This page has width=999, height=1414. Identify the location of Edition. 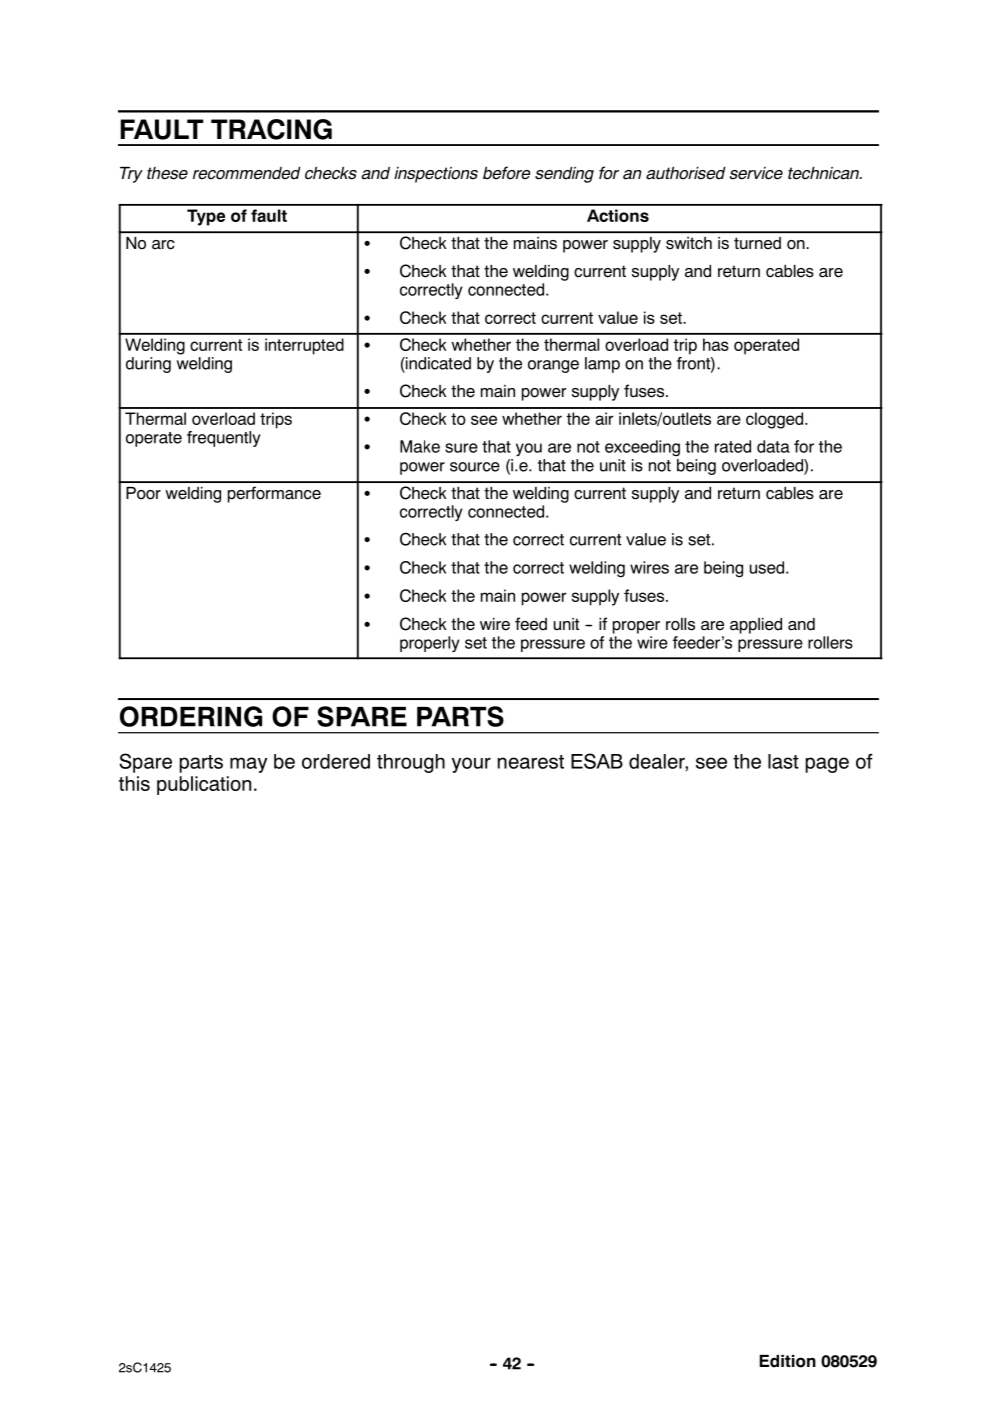
(788, 1361).
